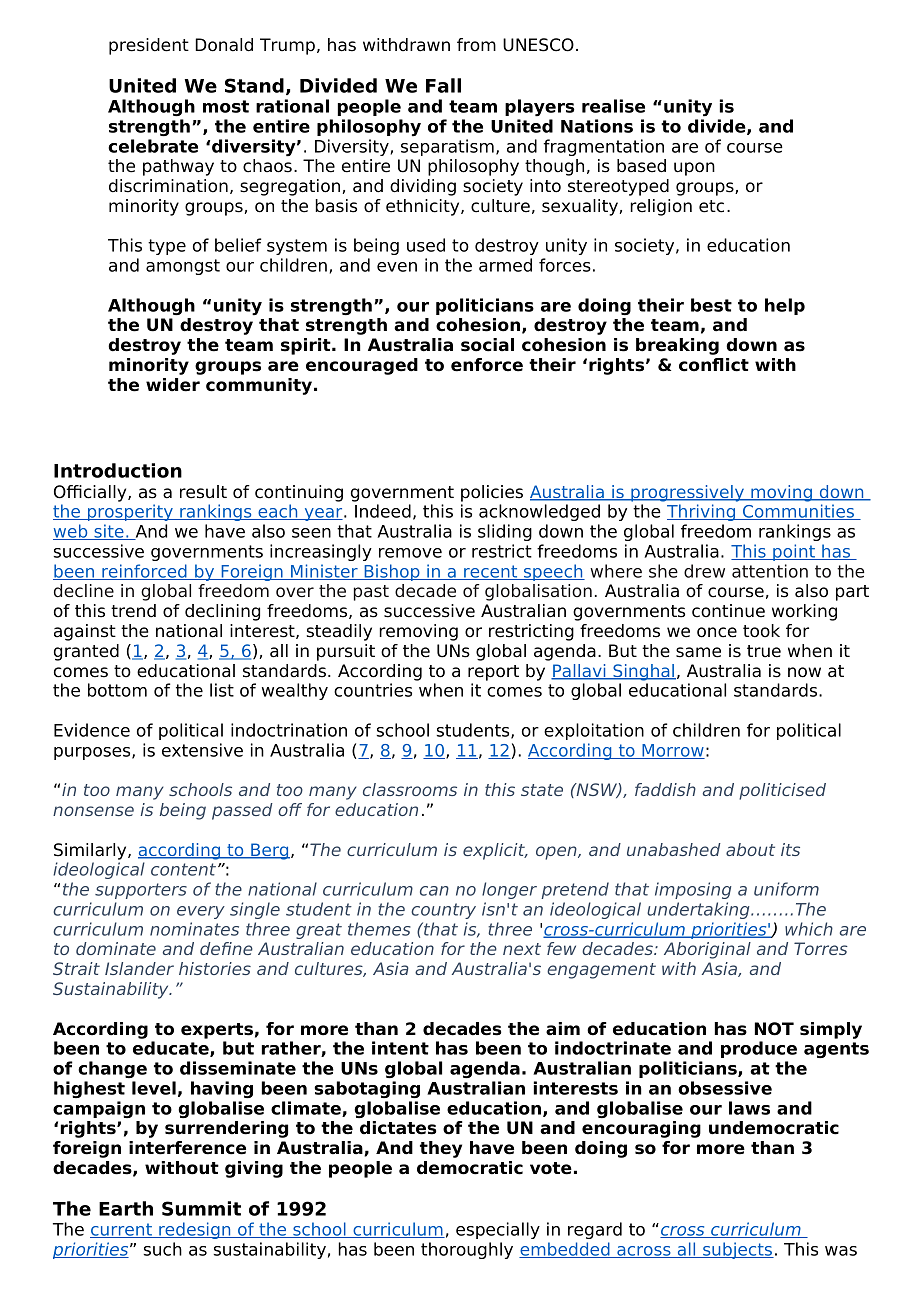  What do you see at coordinates (687, 493) in the screenshot?
I see `progressively` at bounding box center [687, 493].
